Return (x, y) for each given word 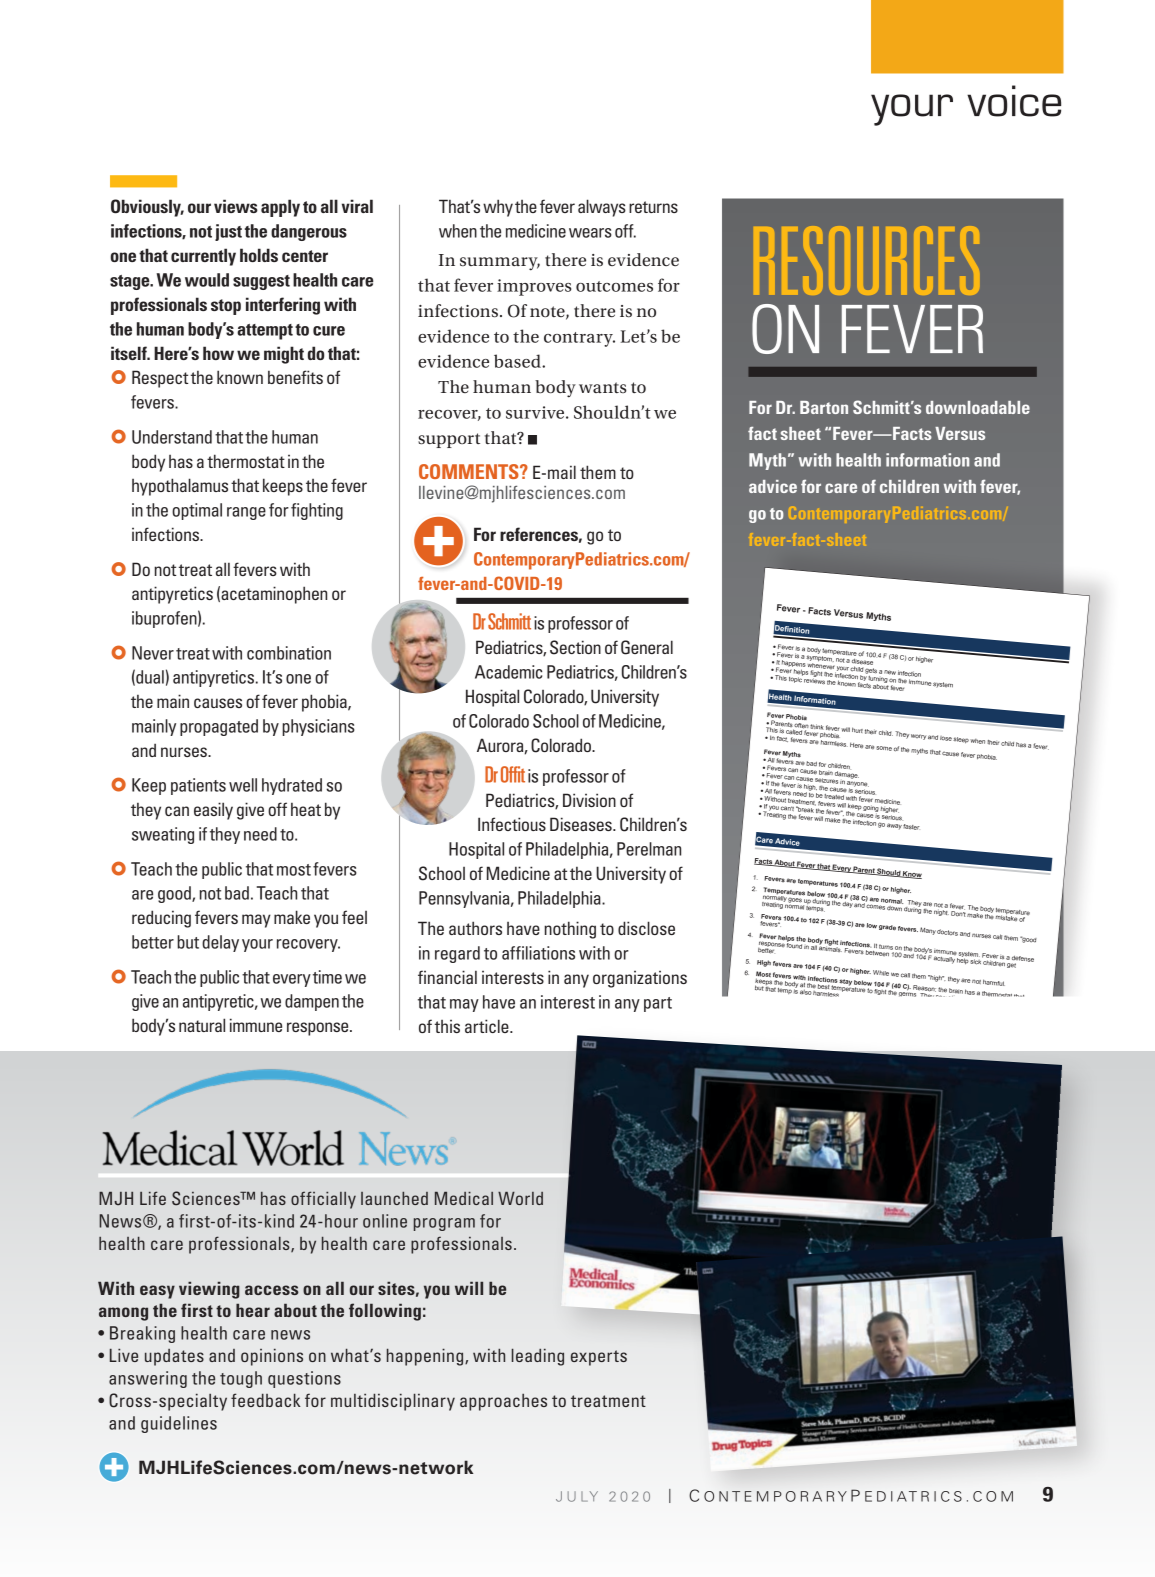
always (602, 208)
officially (323, 1200)
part (658, 1004)
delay (220, 943)
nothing (570, 930)
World (520, 1198)
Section (575, 647)
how (218, 353)
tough (241, 1379)
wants (603, 387)
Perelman (649, 849)
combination (289, 653)
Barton (824, 407)
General (647, 647)
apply (280, 208)
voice (1014, 101)
